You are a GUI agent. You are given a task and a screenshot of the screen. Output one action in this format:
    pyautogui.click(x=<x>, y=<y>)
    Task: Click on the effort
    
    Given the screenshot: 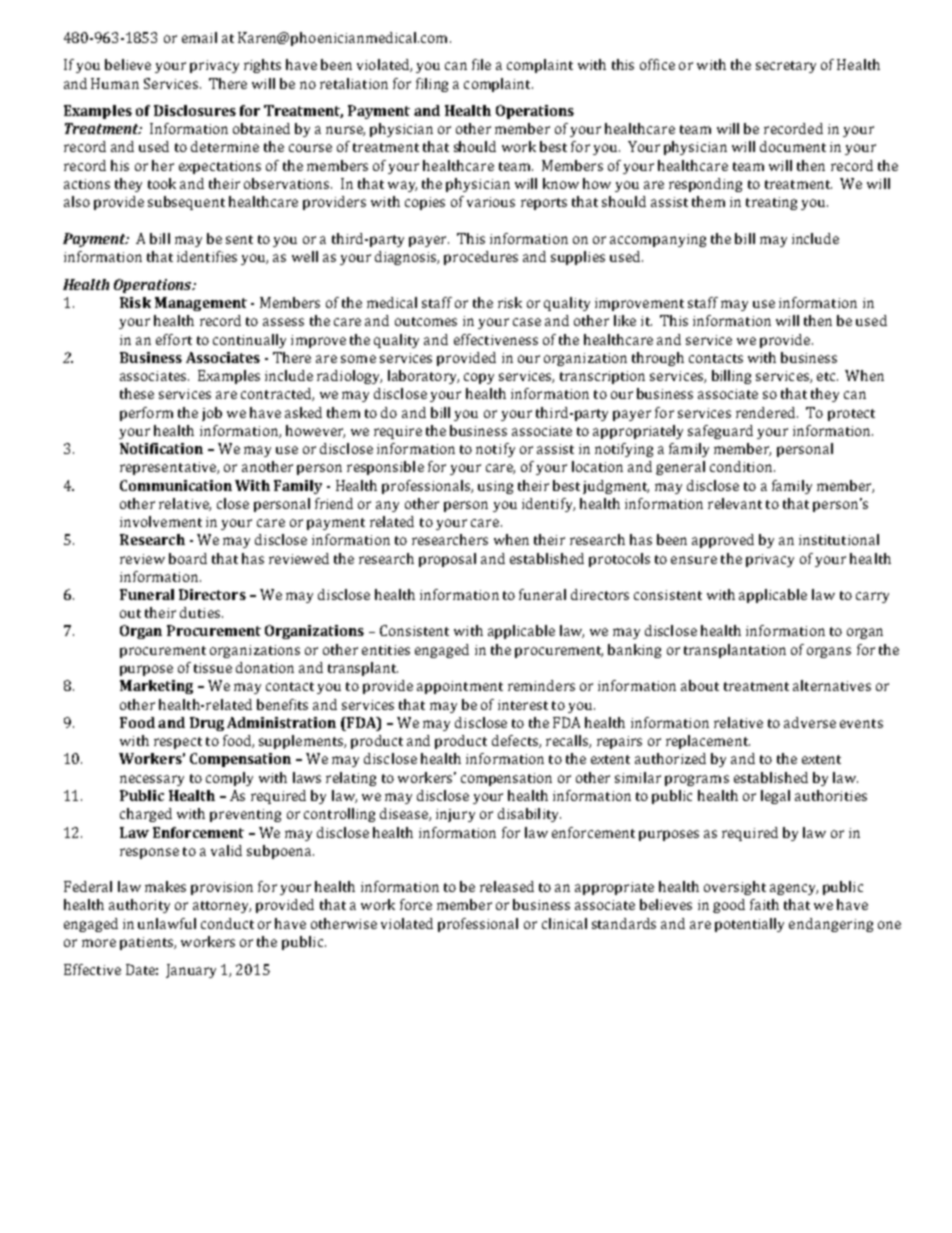 What is the action you would take?
    pyautogui.click(x=174, y=339)
